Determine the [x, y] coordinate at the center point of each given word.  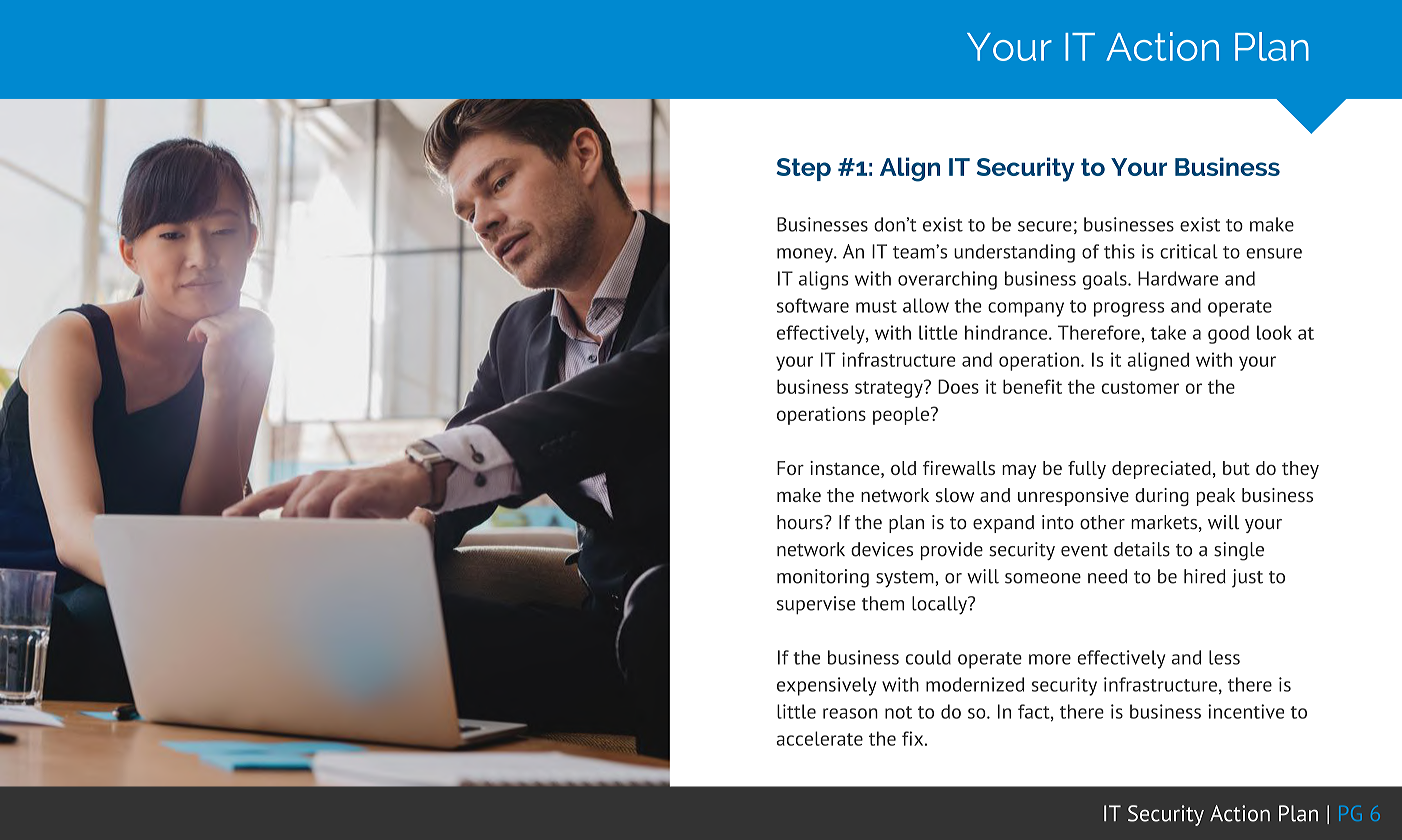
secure [1045, 226]
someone [1043, 578]
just [1247, 578]
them [883, 603]
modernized [975, 684]
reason [850, 713]
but [1236, 468]
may [1019, 472]
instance [846, 469]
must [876, 306]
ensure [1274, 253]
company [1026, 309]
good [1228, 334]
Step [803, 169]
